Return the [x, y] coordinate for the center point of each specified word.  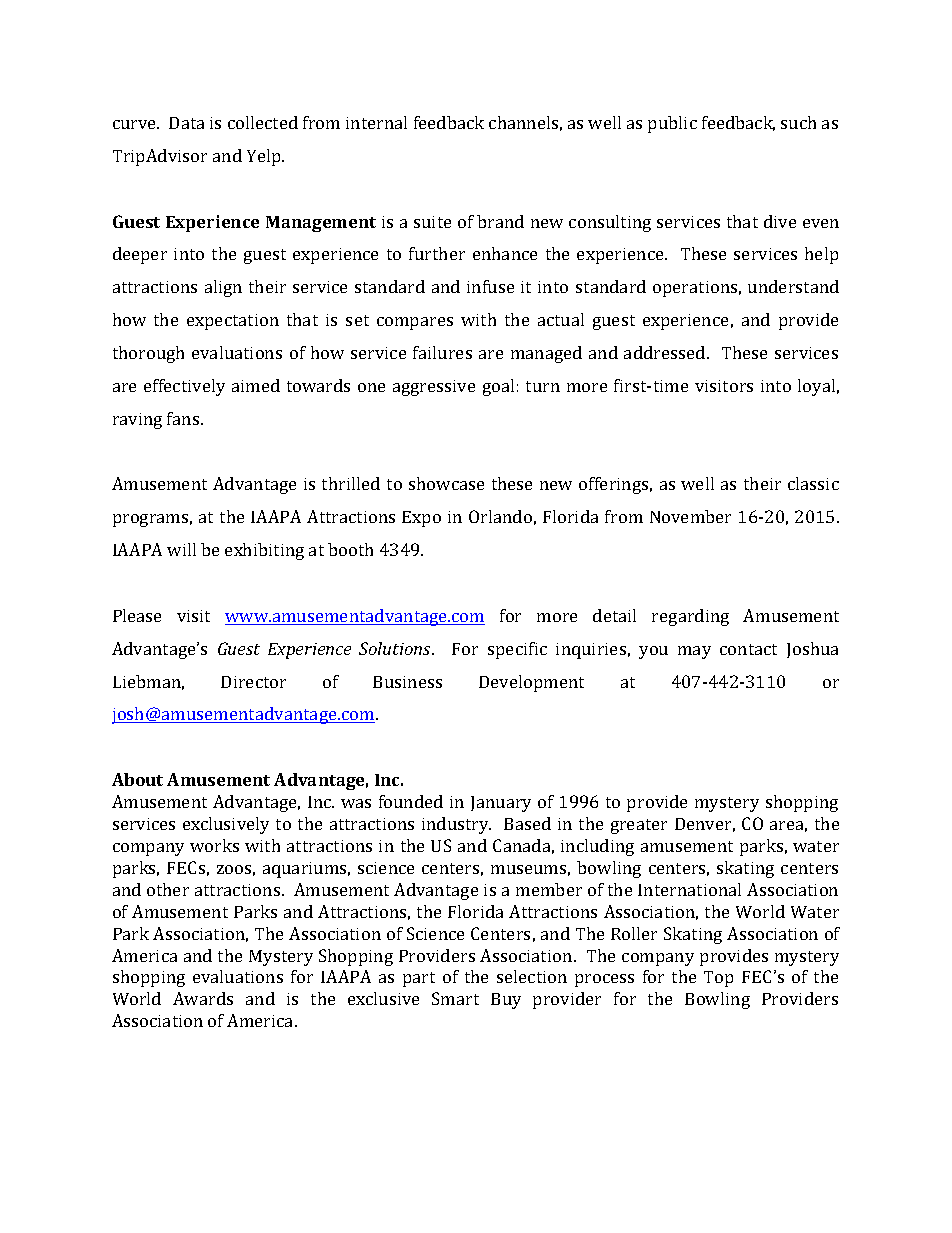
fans [184, 418]
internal [376, 122]
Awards [203, 998]
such [798, 122]
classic [813, 483]
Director [253, 682]
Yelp [265, 157]
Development [531, 683]
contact [748, 649]
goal [498, 387]
